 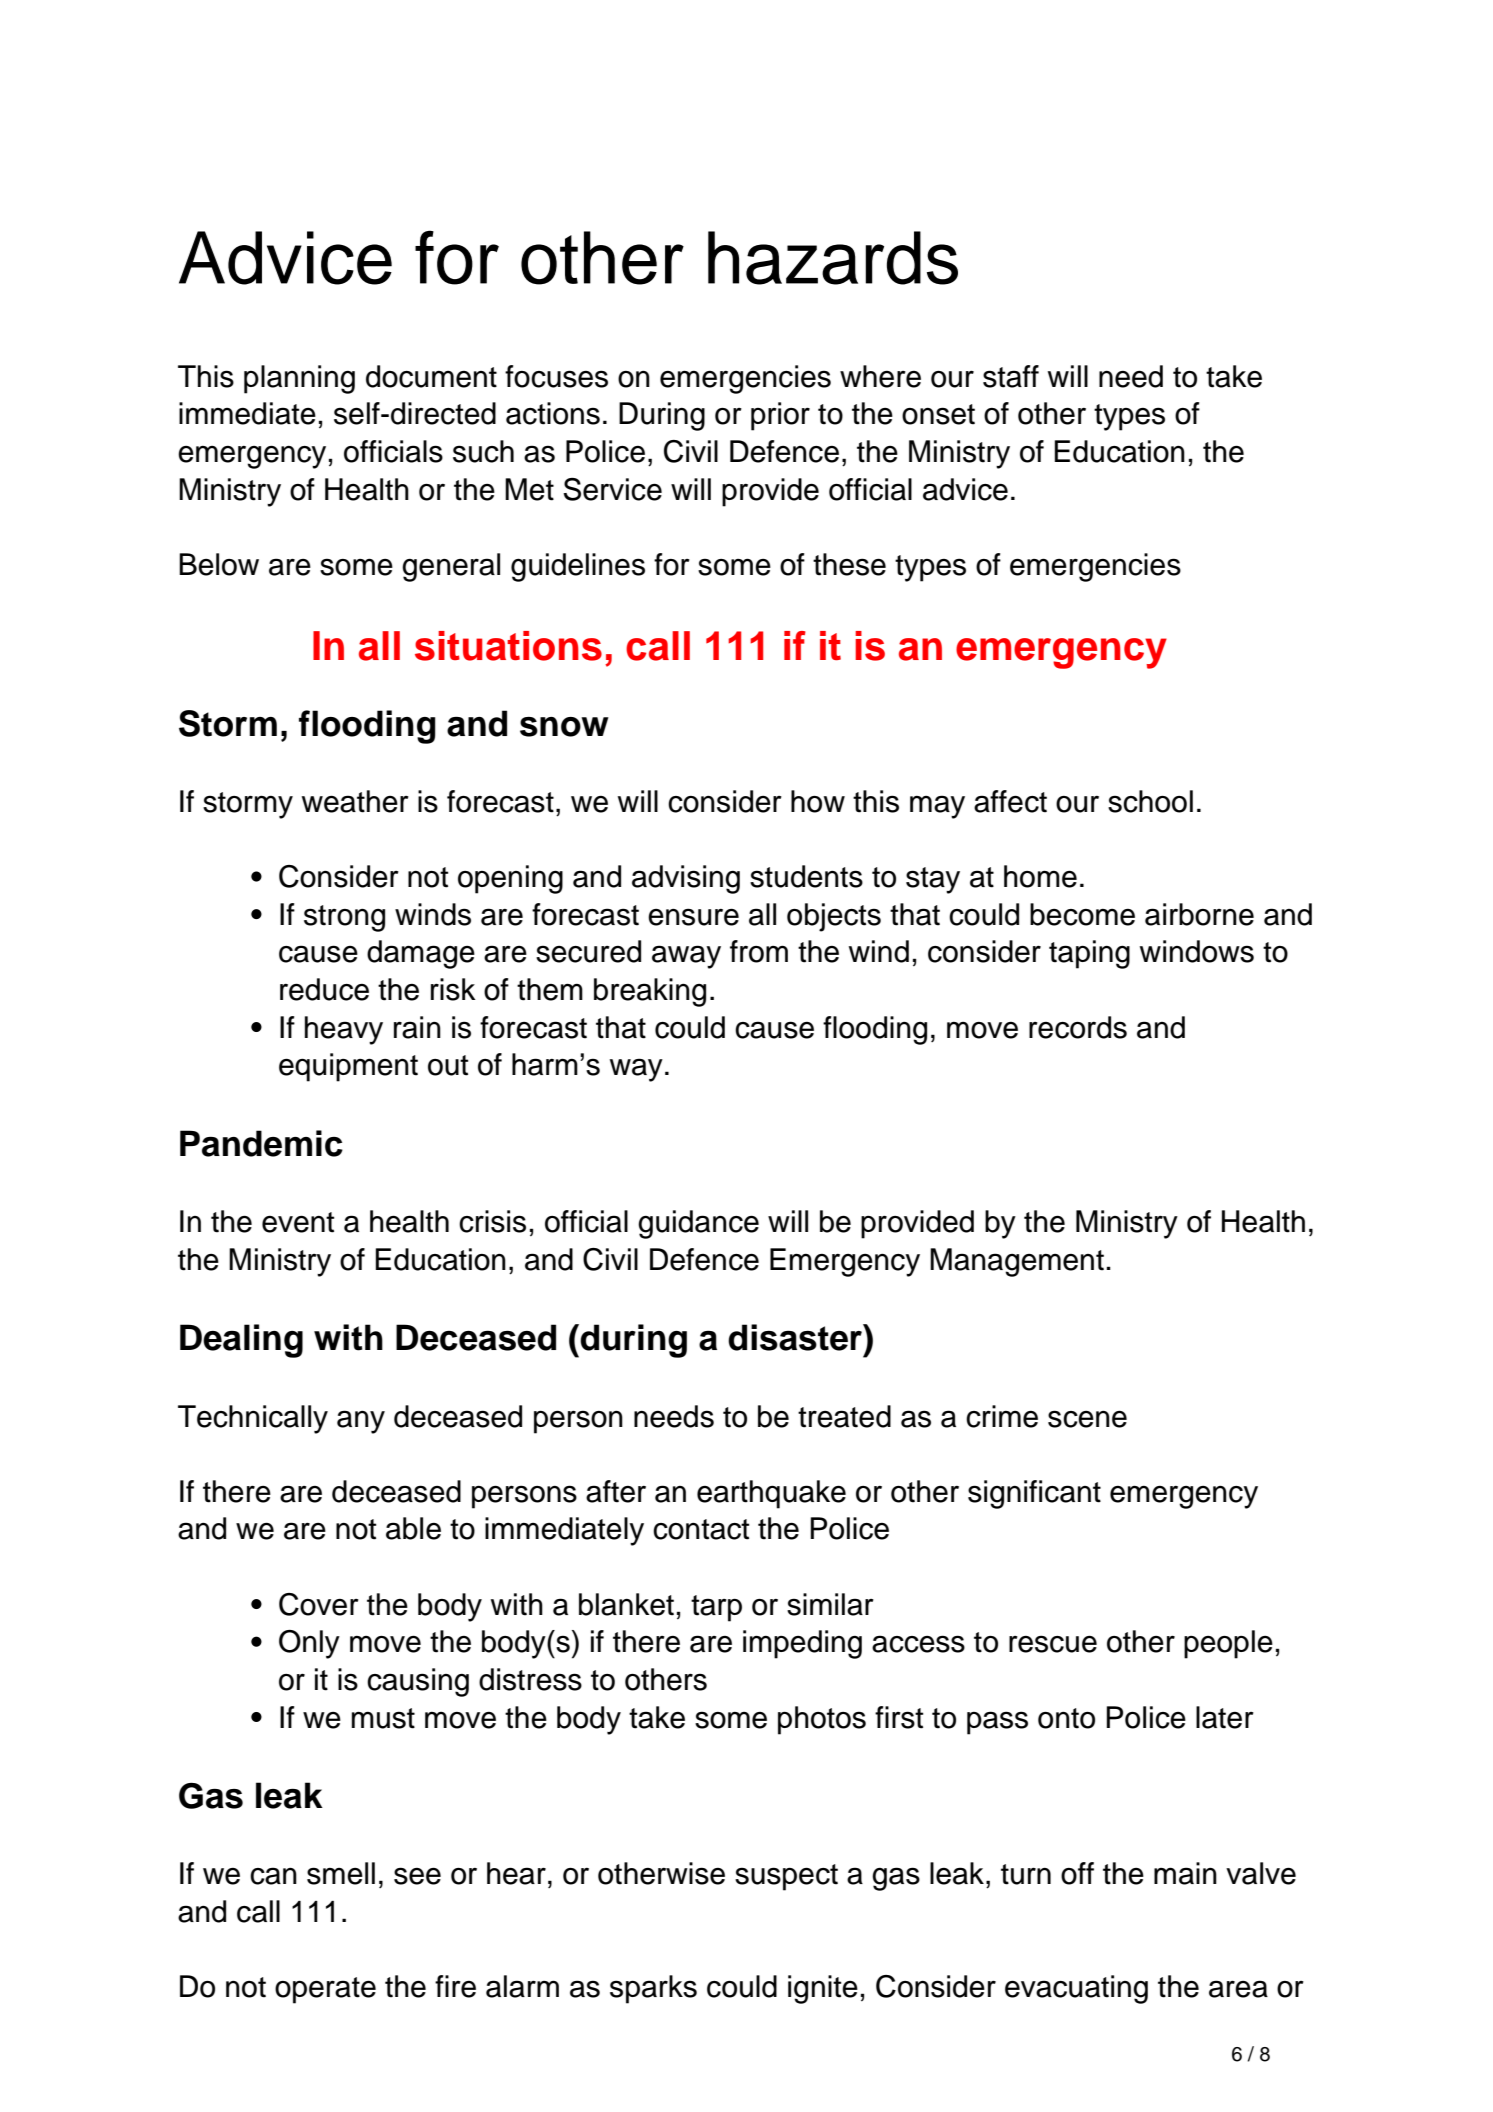 I want to click on Management, so click(x=1017, y=1262).
